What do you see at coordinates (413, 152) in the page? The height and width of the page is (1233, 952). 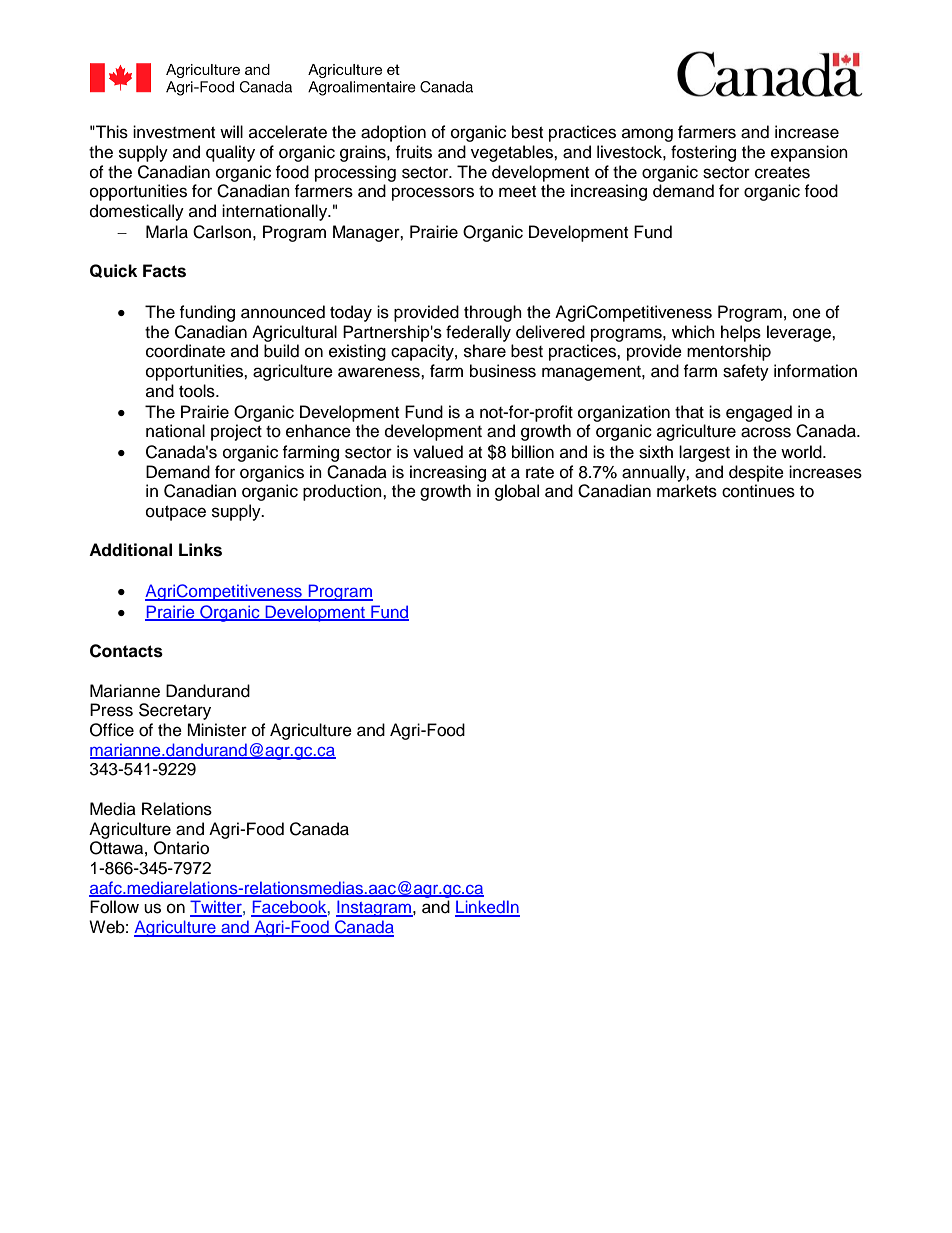 I see `fruits` at bounding box center [413, 152].
